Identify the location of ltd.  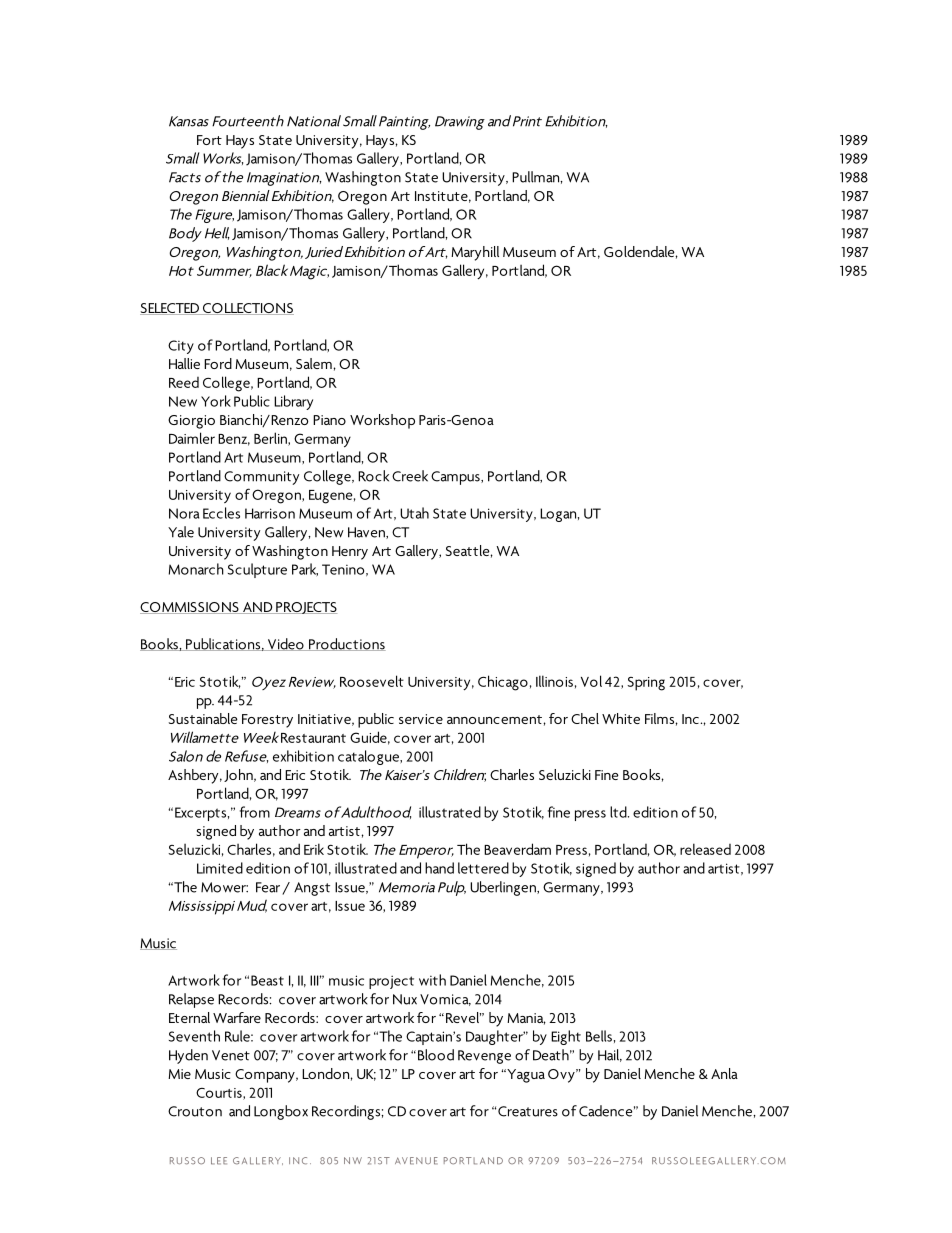
(619, 812).
